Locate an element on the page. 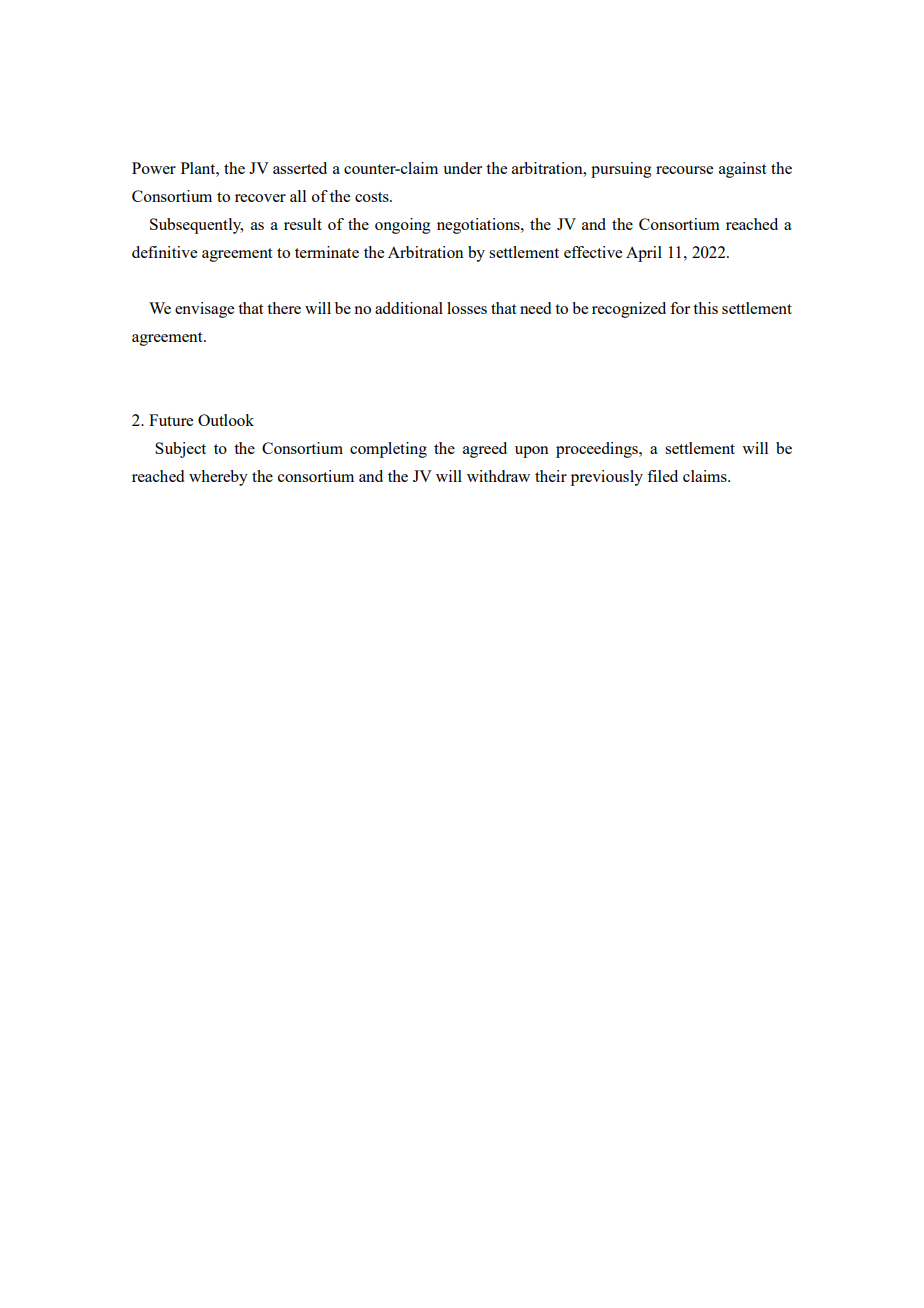 The image size is (924, 1308). additional is located at coordinates (409, 308).
